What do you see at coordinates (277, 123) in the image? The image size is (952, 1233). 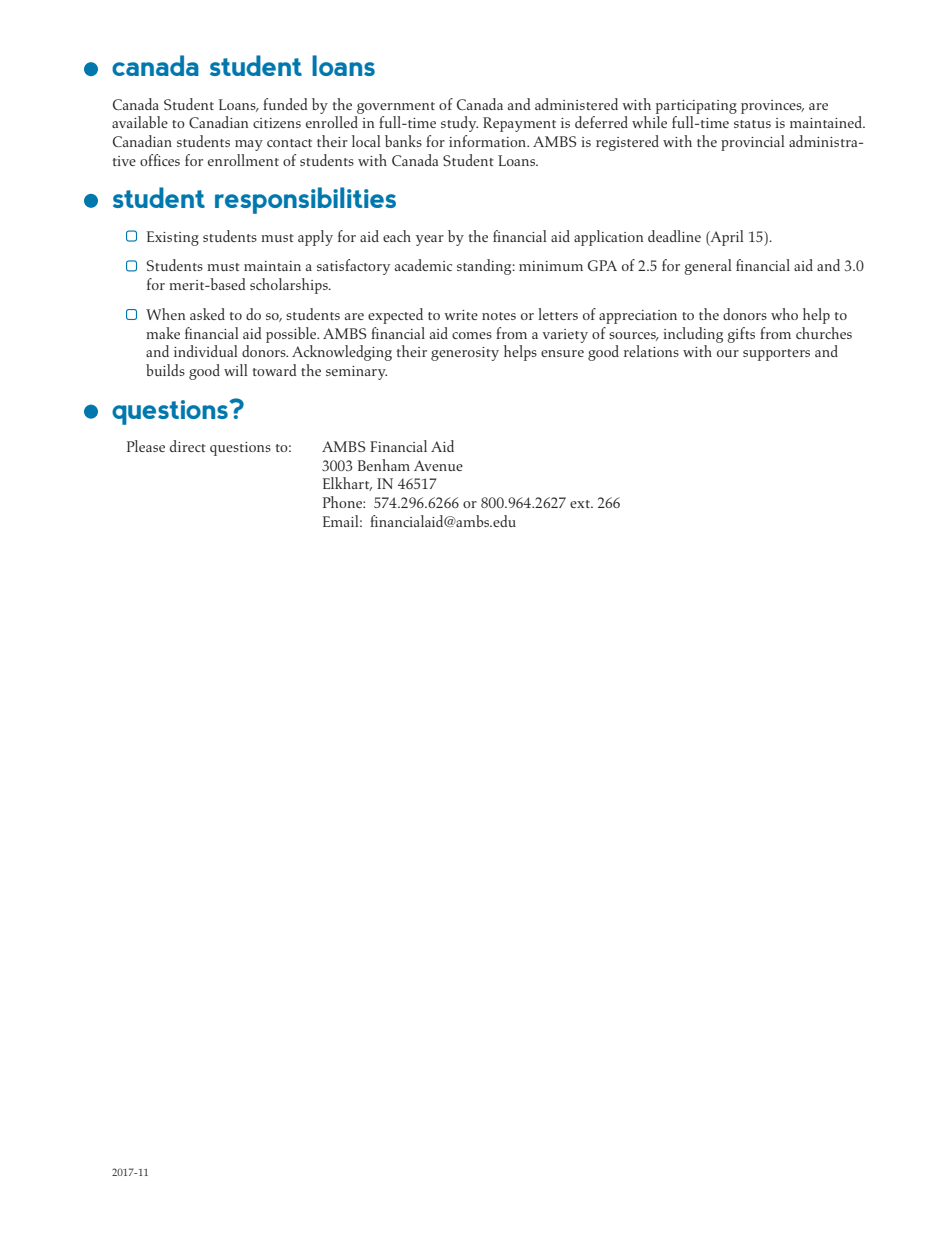 I see `citizens` at bounding box center [277, 123].
